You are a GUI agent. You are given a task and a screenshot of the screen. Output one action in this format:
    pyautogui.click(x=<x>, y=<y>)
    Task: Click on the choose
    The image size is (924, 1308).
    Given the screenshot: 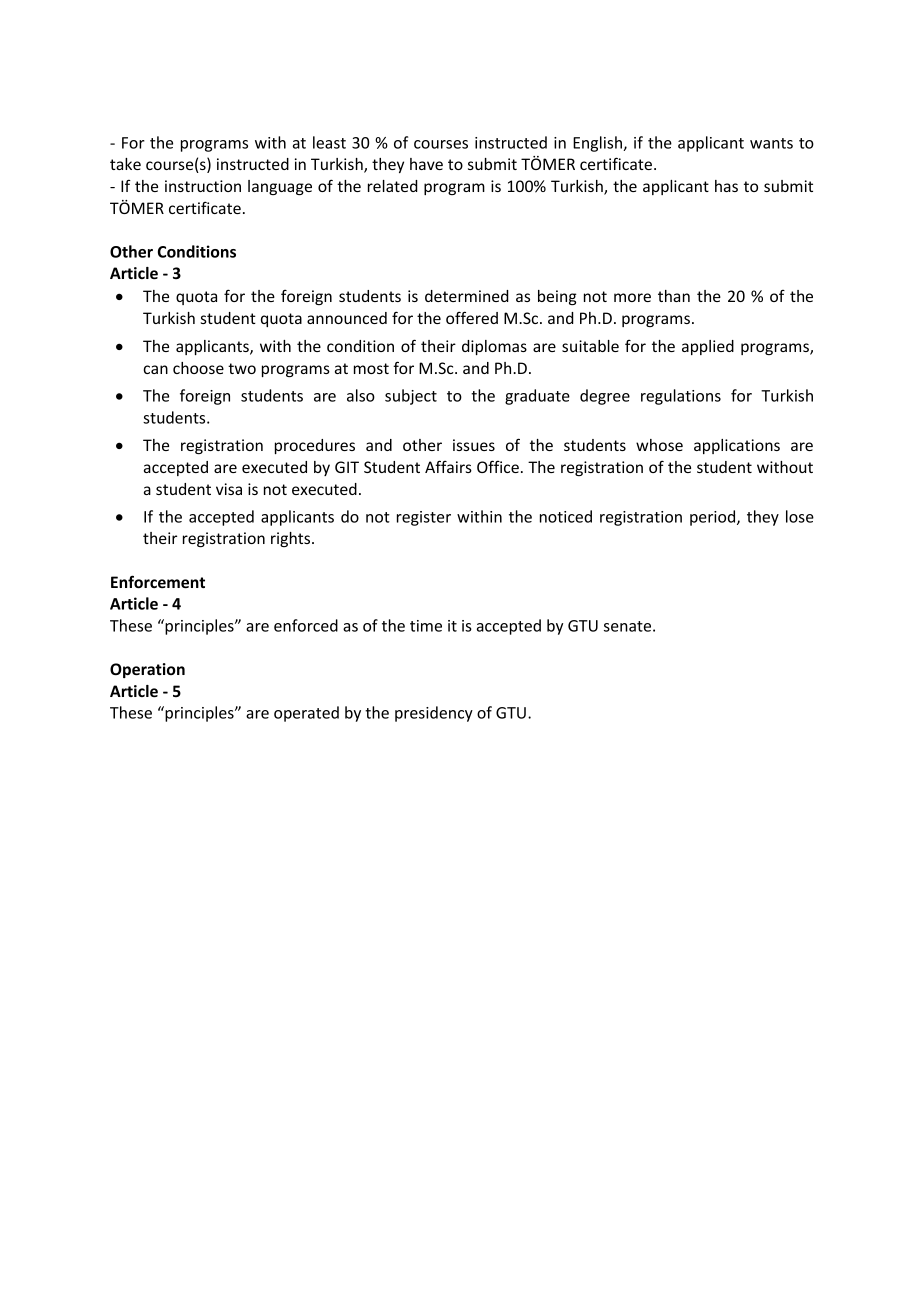 What is the action you would take?
    pyautogui.click(x=198, y=368)
